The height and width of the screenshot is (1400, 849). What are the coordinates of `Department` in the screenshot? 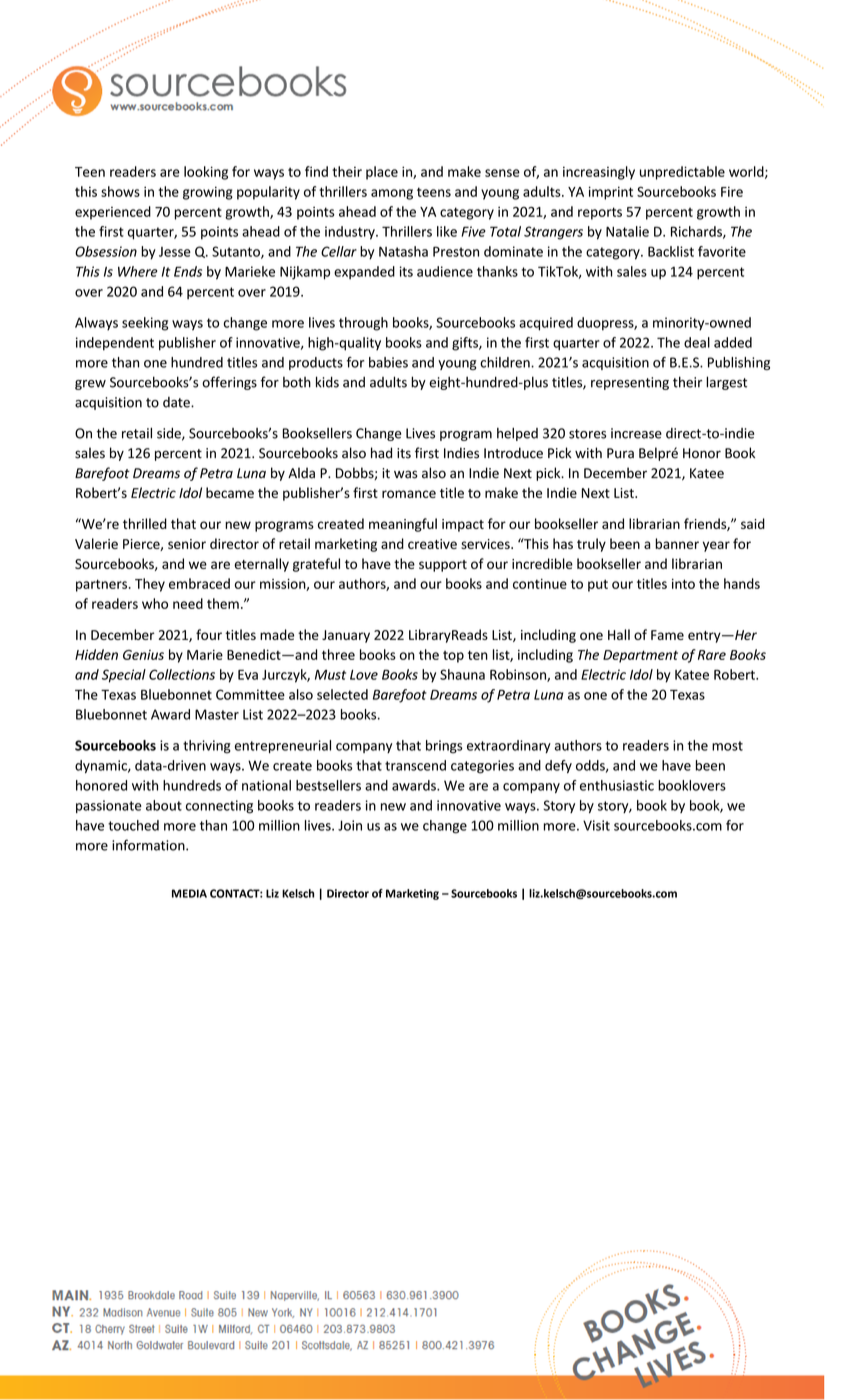 It's located at (640, 656).
